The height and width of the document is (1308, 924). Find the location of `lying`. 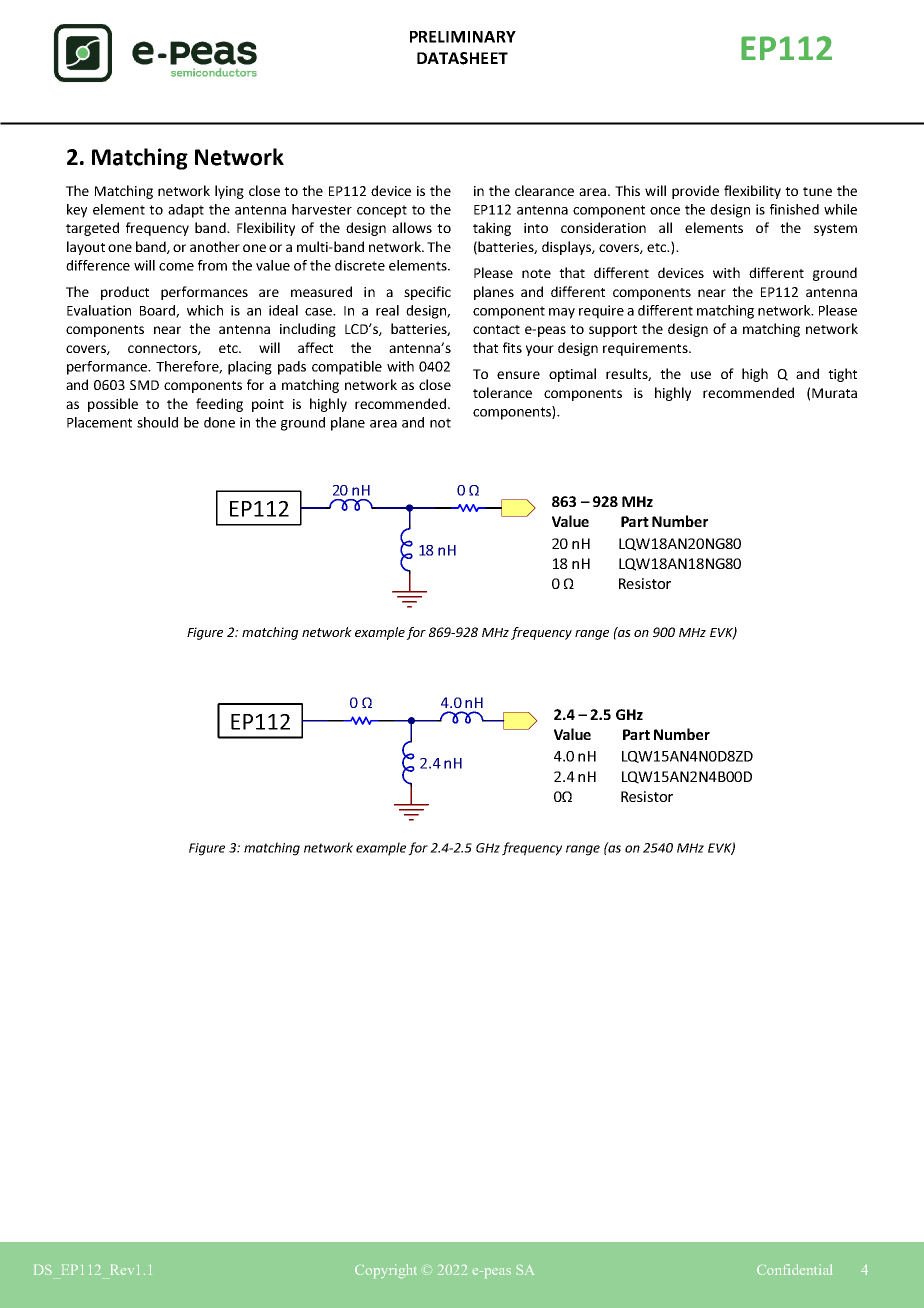

lying is located at coordinates (229, 192).
